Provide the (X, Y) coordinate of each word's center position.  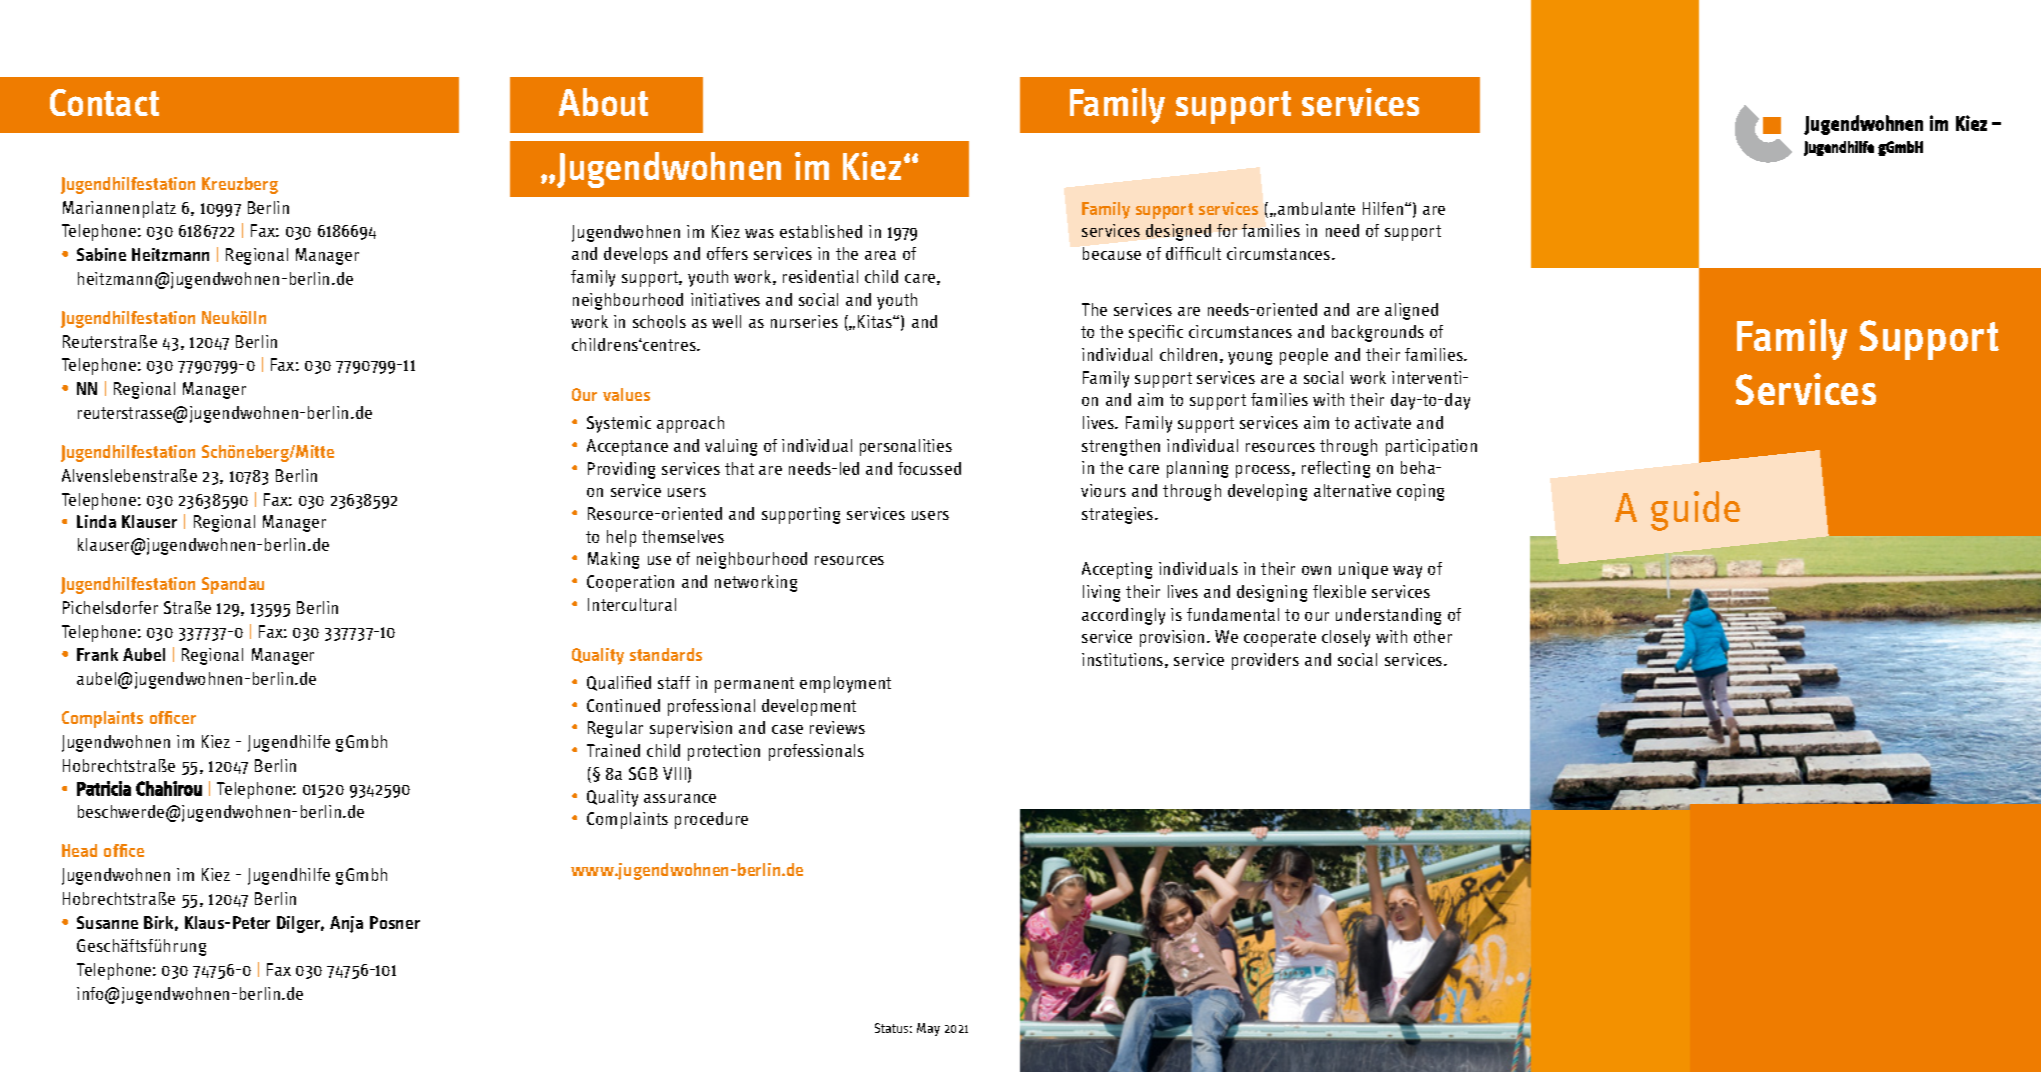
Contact (104, 102)
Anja (346, 924)
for (1227, 230)
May (928, 1029)
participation (1431, 447)
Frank (97, 654)
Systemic (619, 424)
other (1433, 636)
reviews (837, 727)
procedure (711, 820)
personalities (906, 447)
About (603, 102)
